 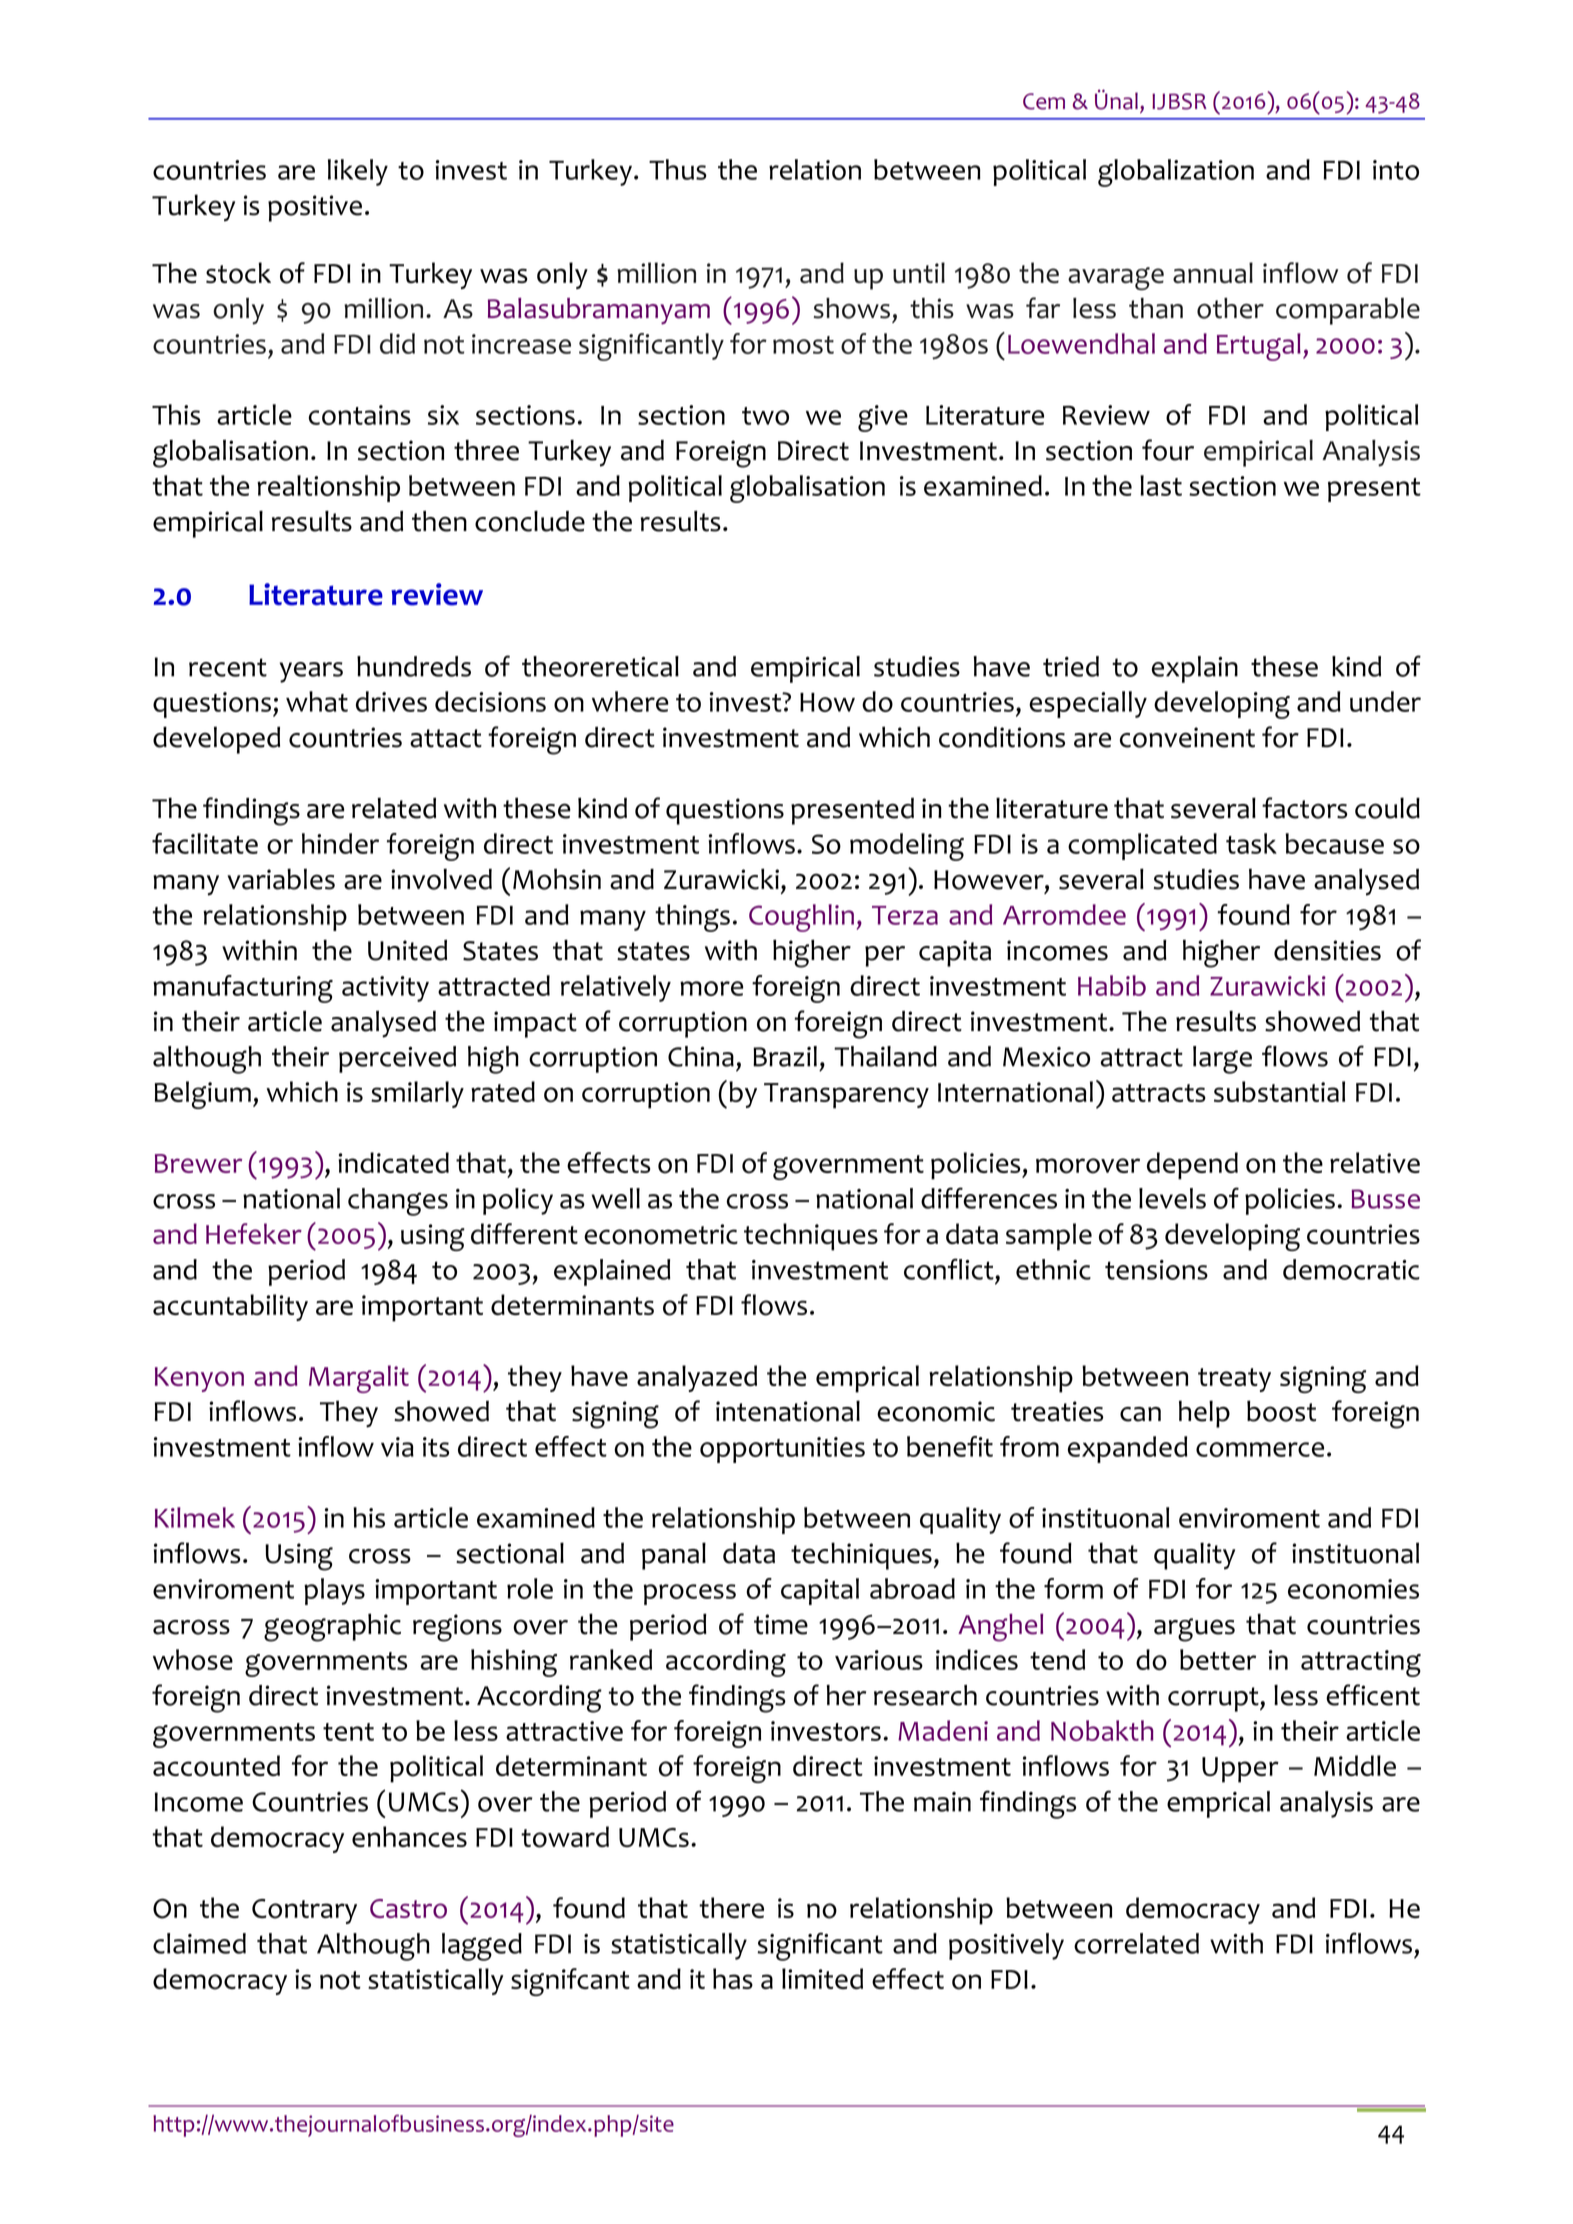 I want to click on where, so click(x=630, y=701).
